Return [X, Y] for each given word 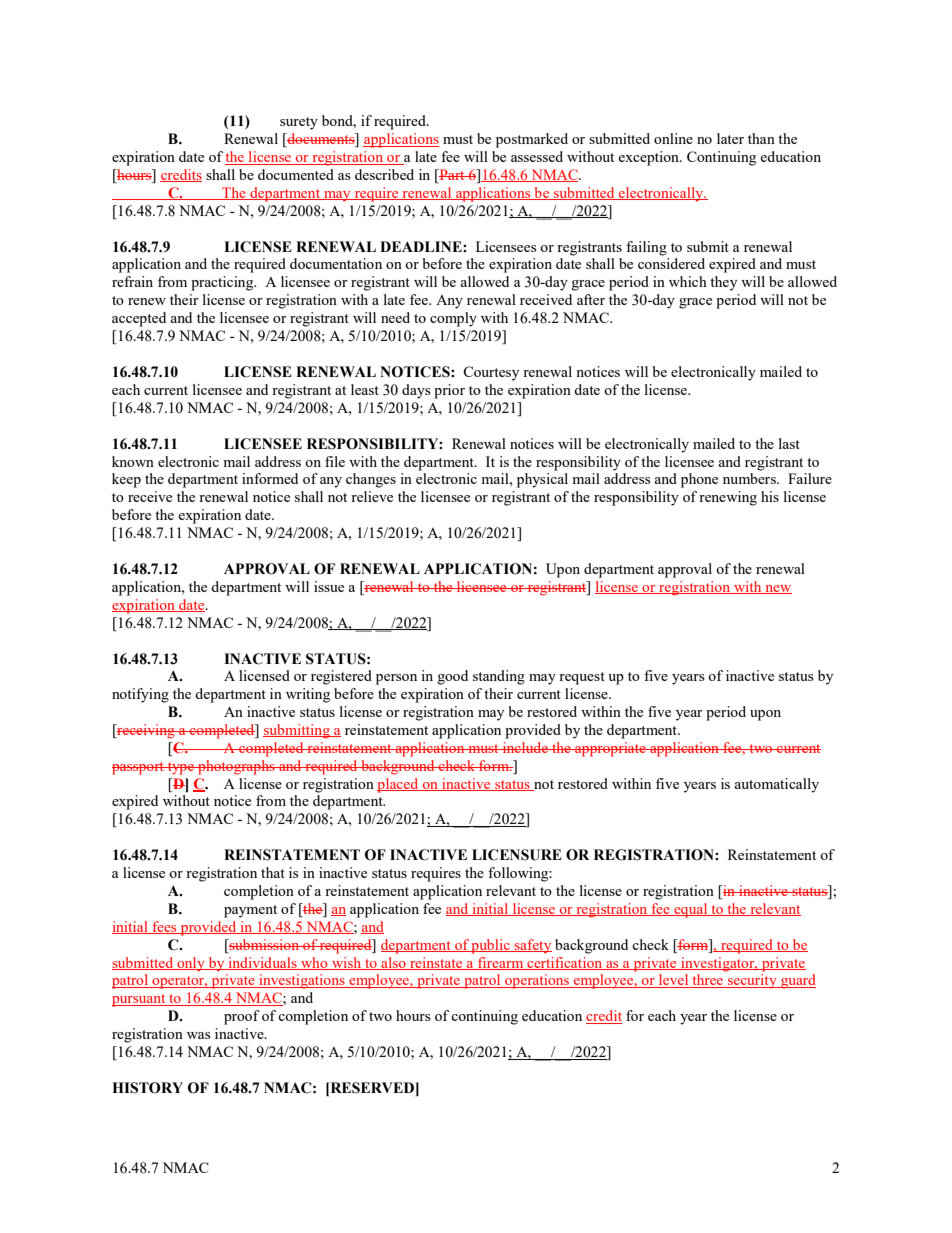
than [761, 138]
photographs [236, 767]
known [133, 461]
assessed [537, 156]
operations [537, 981]
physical [542, 480]
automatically [776, 785]
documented [296, 174]
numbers [750, 478]
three [708, 981]
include [525, 747]
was [198, 1035]
